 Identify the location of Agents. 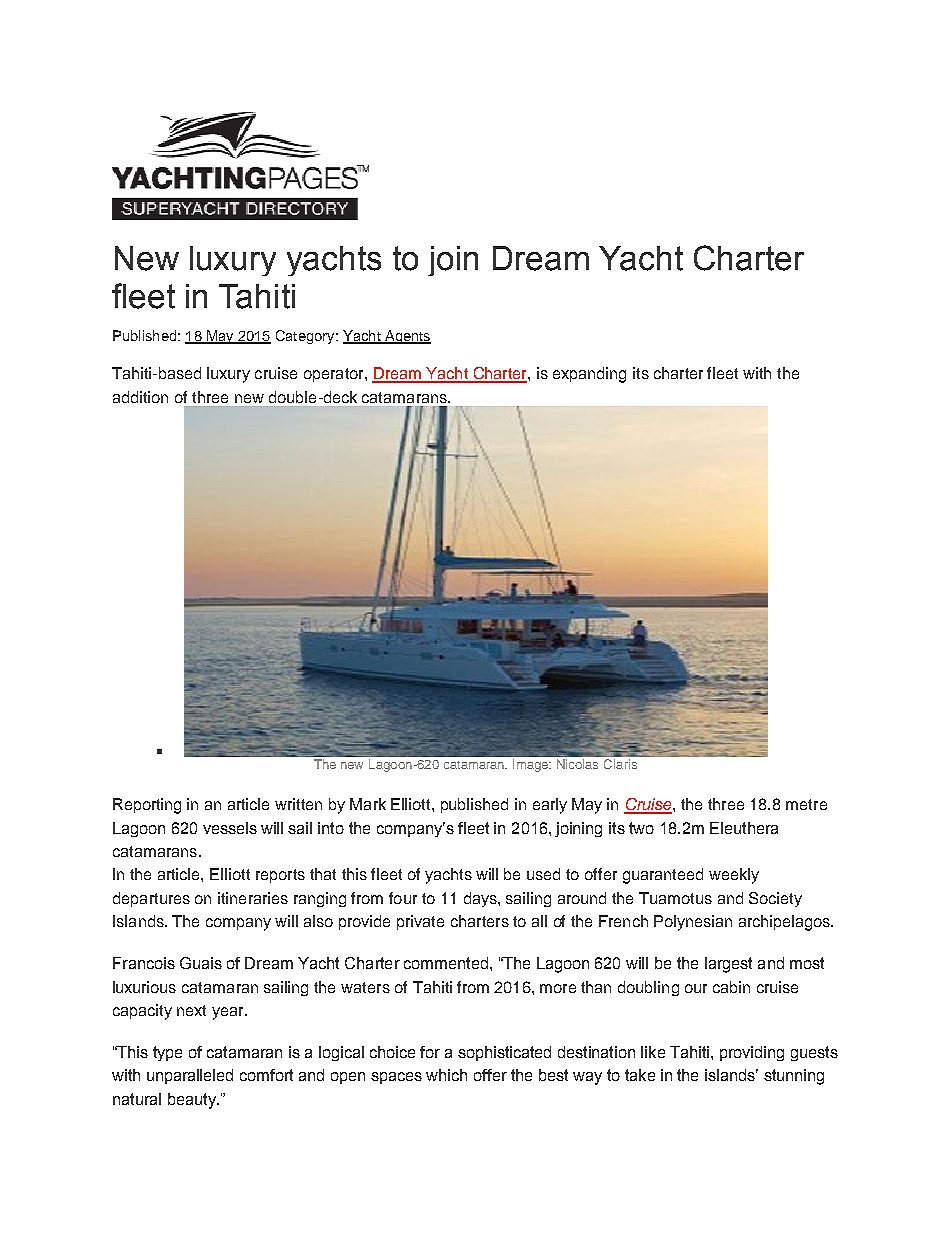
(407, 337).
